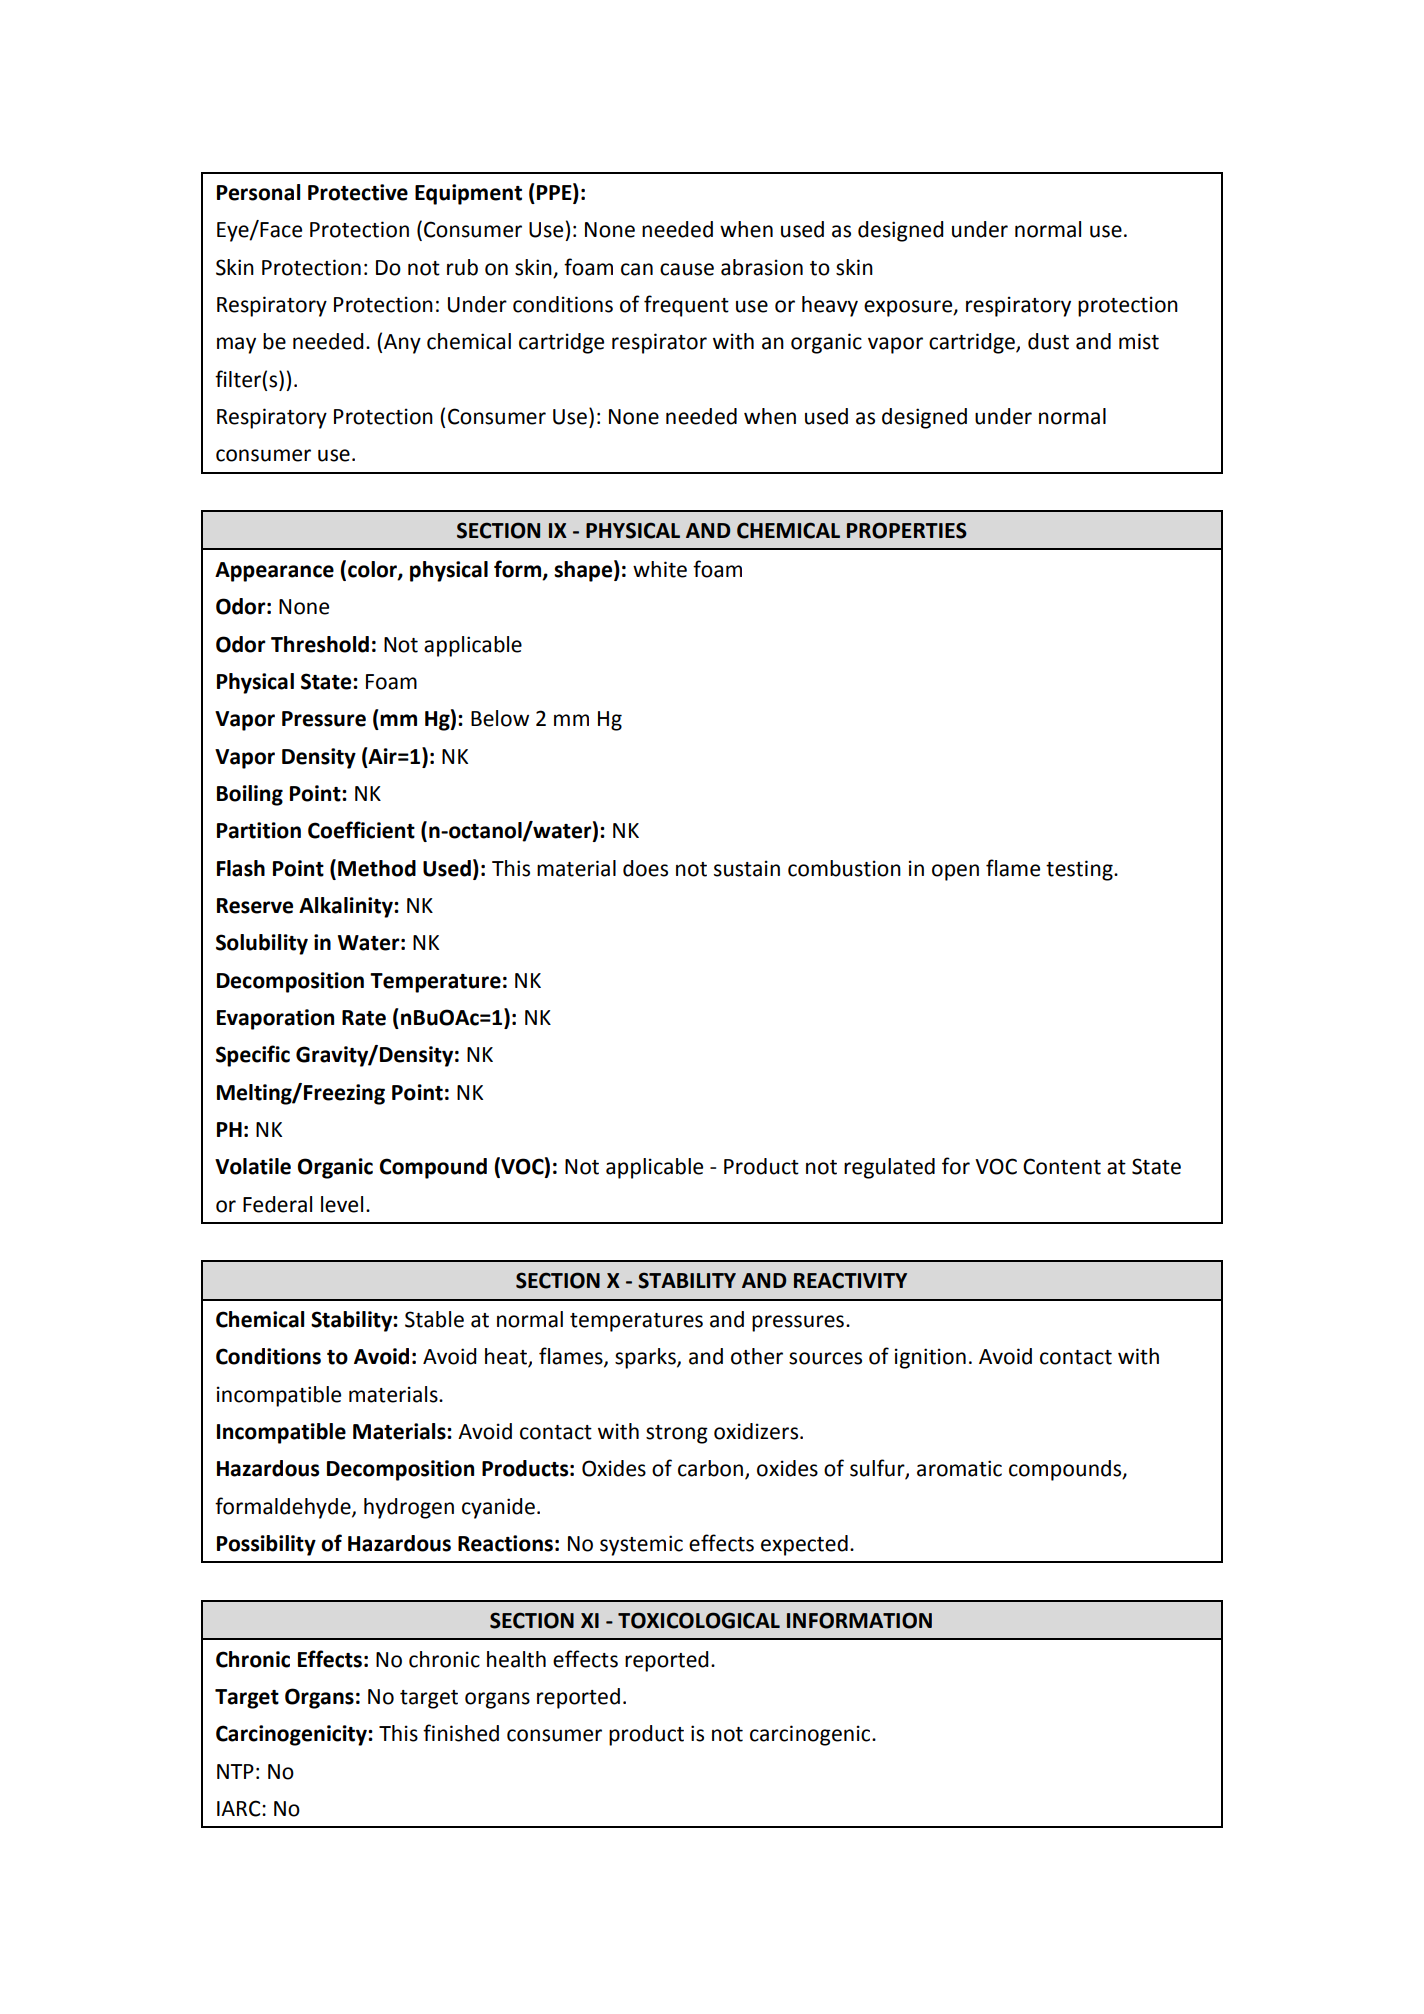 The width and height of the screenshot is (1424, 2014). What do you see at coordinates (687, 269) in the screenshot?
I see `cause` at bounding box center [687, 269].
